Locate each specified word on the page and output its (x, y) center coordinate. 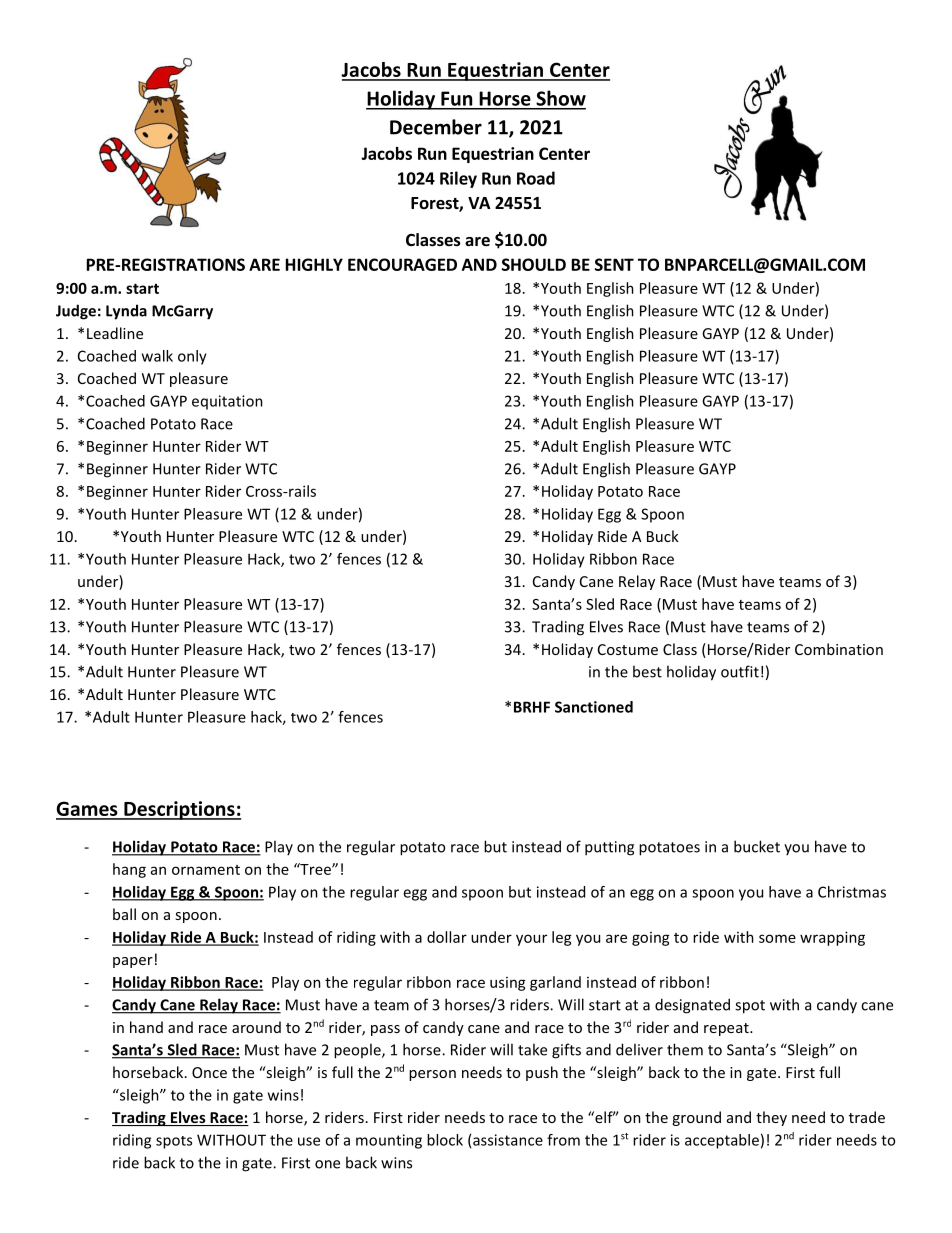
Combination (839, 649)
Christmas (852, 892)
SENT (614, 264)
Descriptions (179, 810)
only (192, 357)
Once (209, 1072)
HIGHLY (314, 264)
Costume (628, 649)
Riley (458, 179)
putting (609, 848)
